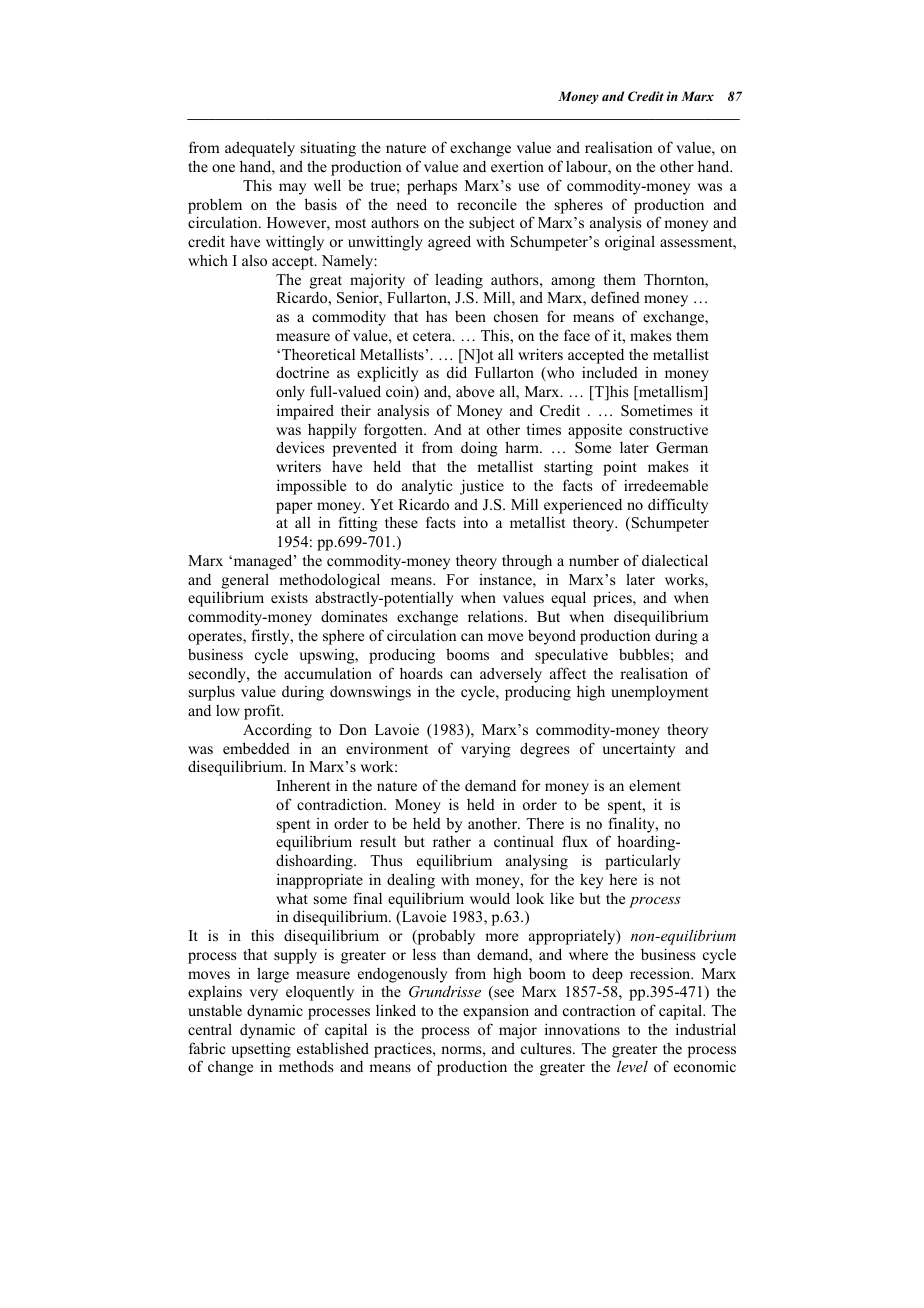  I want to click on relations, so click(497, 616).
